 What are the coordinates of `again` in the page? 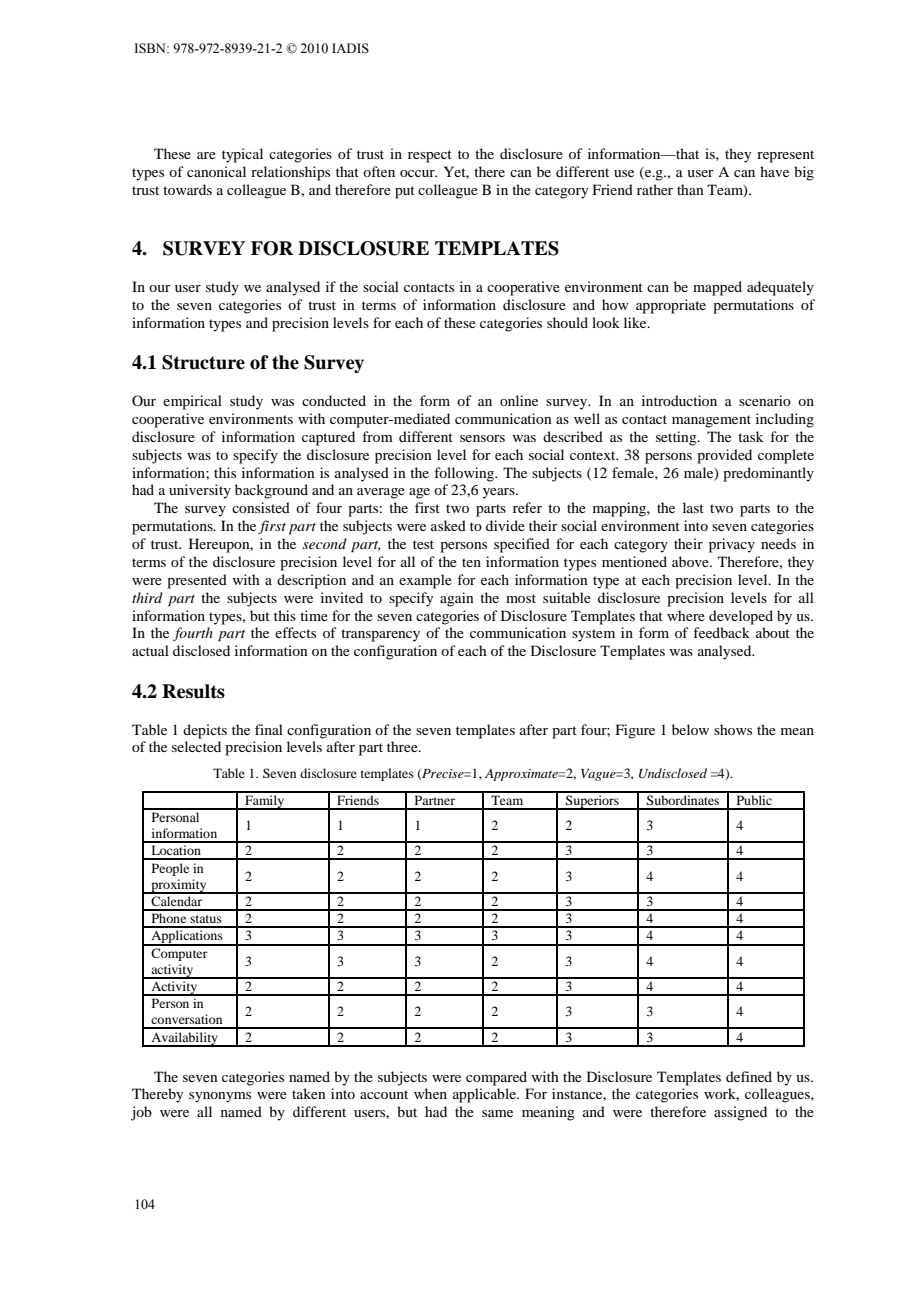 It's located at (457, 599).
